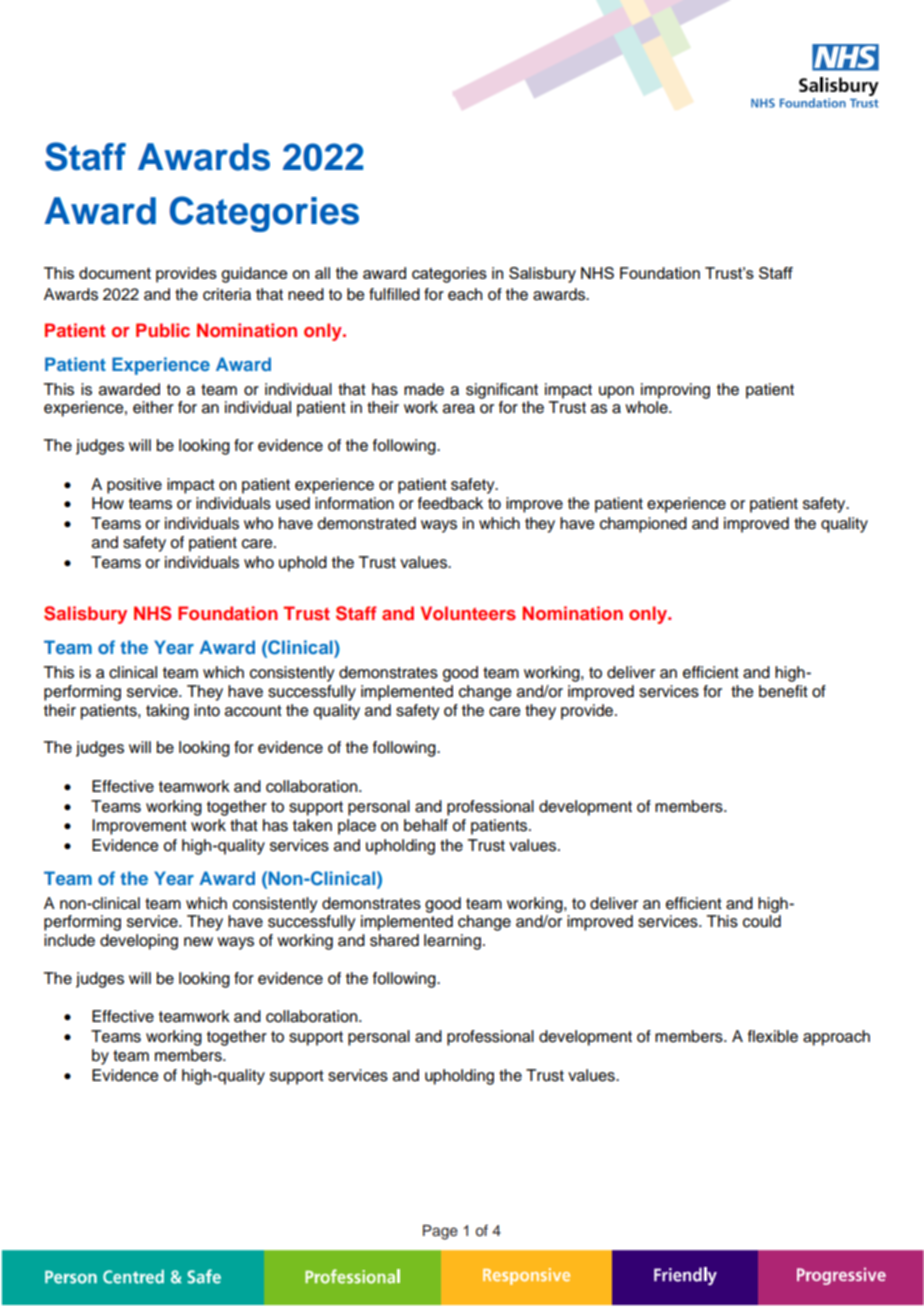 The image size is (924, 1308). I want to click on flexible, so click(773, 1036).
